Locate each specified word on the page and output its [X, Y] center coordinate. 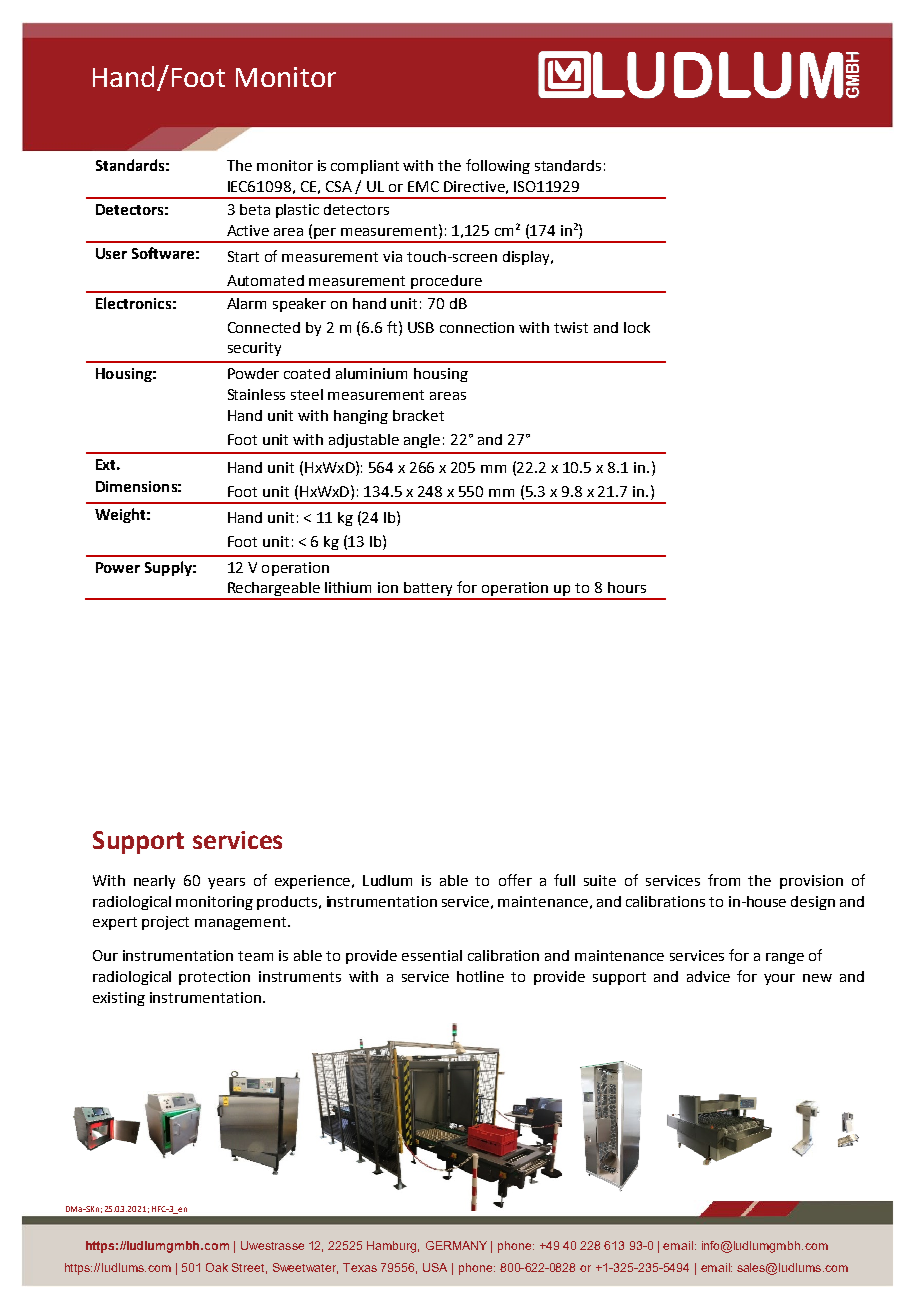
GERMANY [456, 1245]
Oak [217, 1267]
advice [708, 976]
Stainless [256, 394]
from [724, 880]
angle [422, 441]
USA [435, 1267]
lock [637, 327]
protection [214, 978]
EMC [423, 186]
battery [429, 590]
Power [118, 567]
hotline [480, 976]
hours [627, 587]
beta [255, 209]
